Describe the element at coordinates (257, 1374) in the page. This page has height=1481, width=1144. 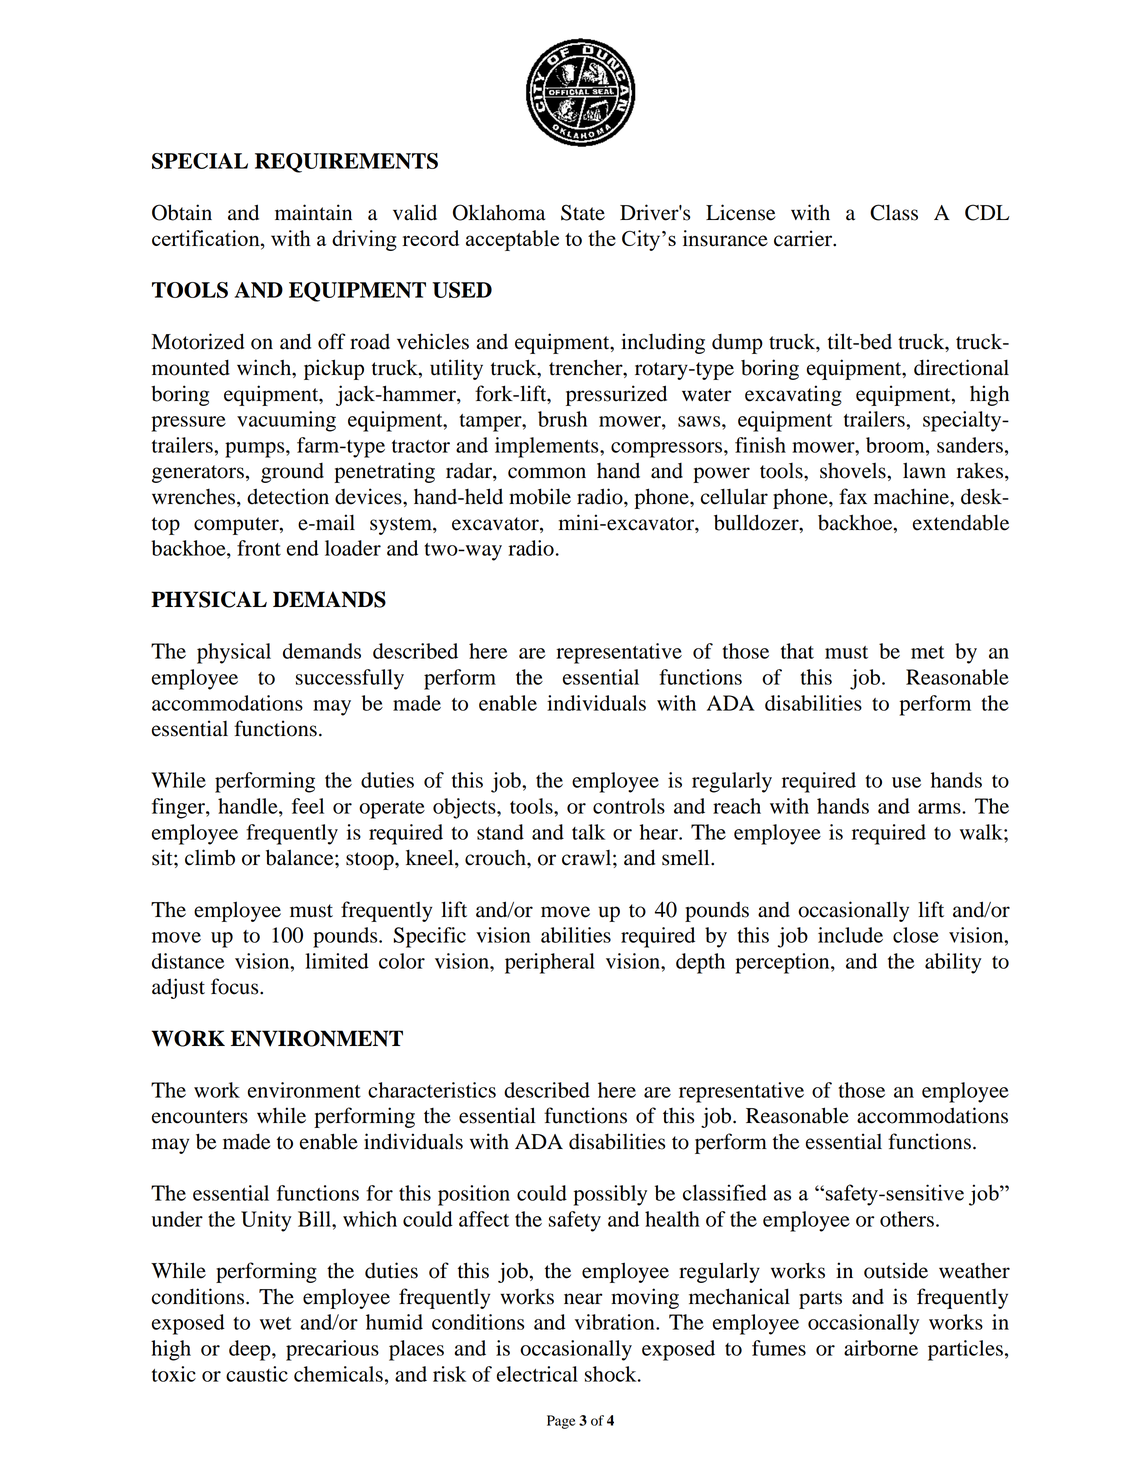
I see `caustic` at that location.
